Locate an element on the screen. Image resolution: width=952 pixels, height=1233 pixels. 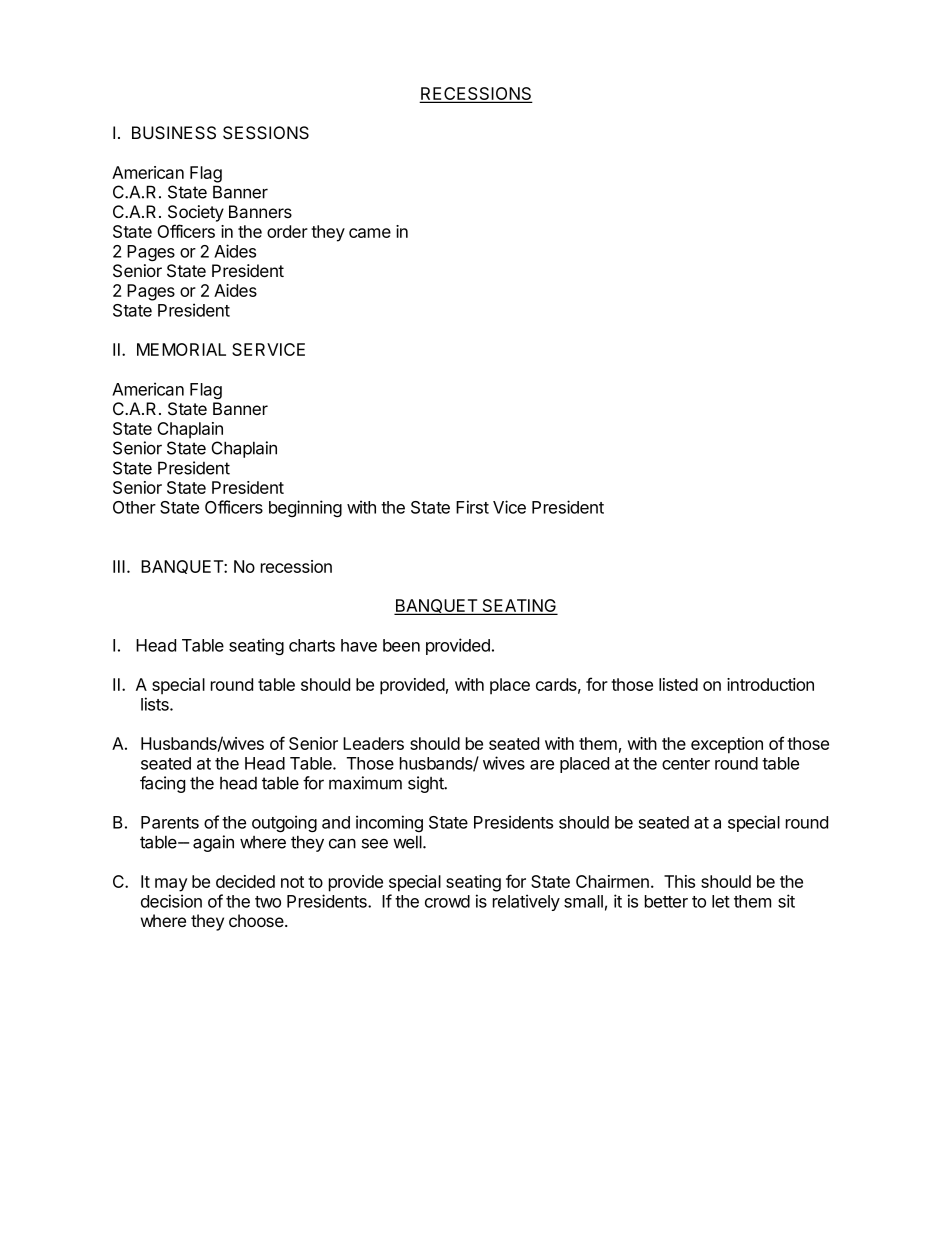
lists is located at coordinates (156, 704).
